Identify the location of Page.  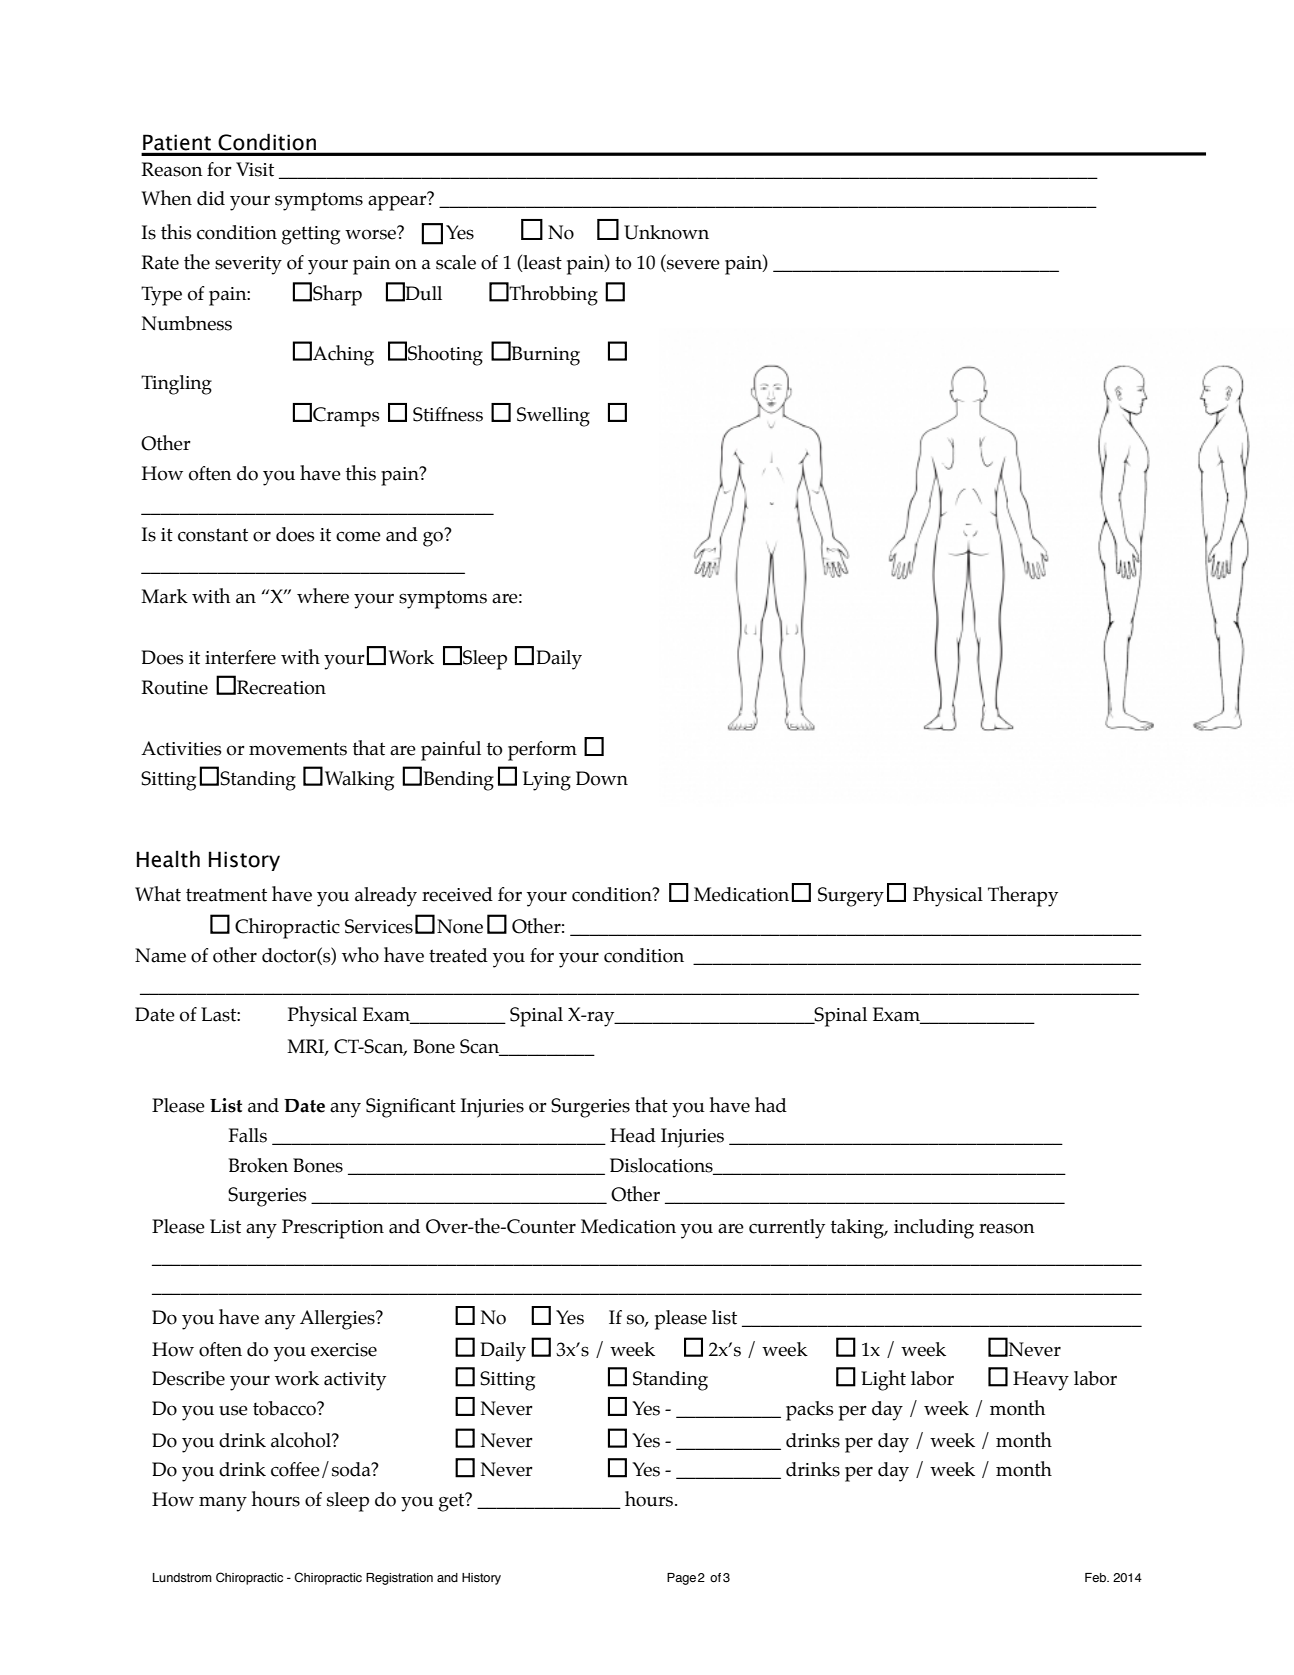
(681, 1579).
